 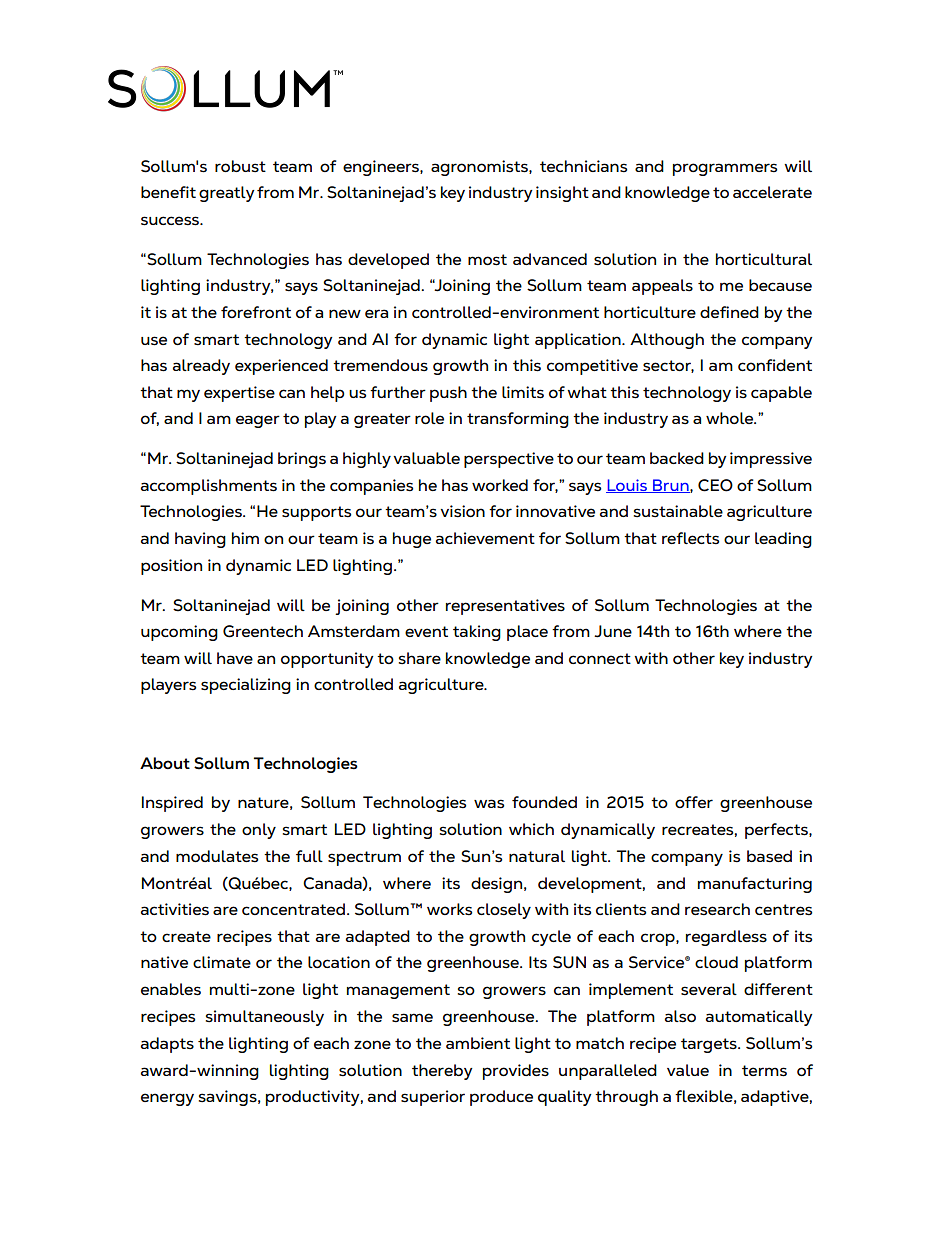 I want to click on June, so click(x=613, y=631).
